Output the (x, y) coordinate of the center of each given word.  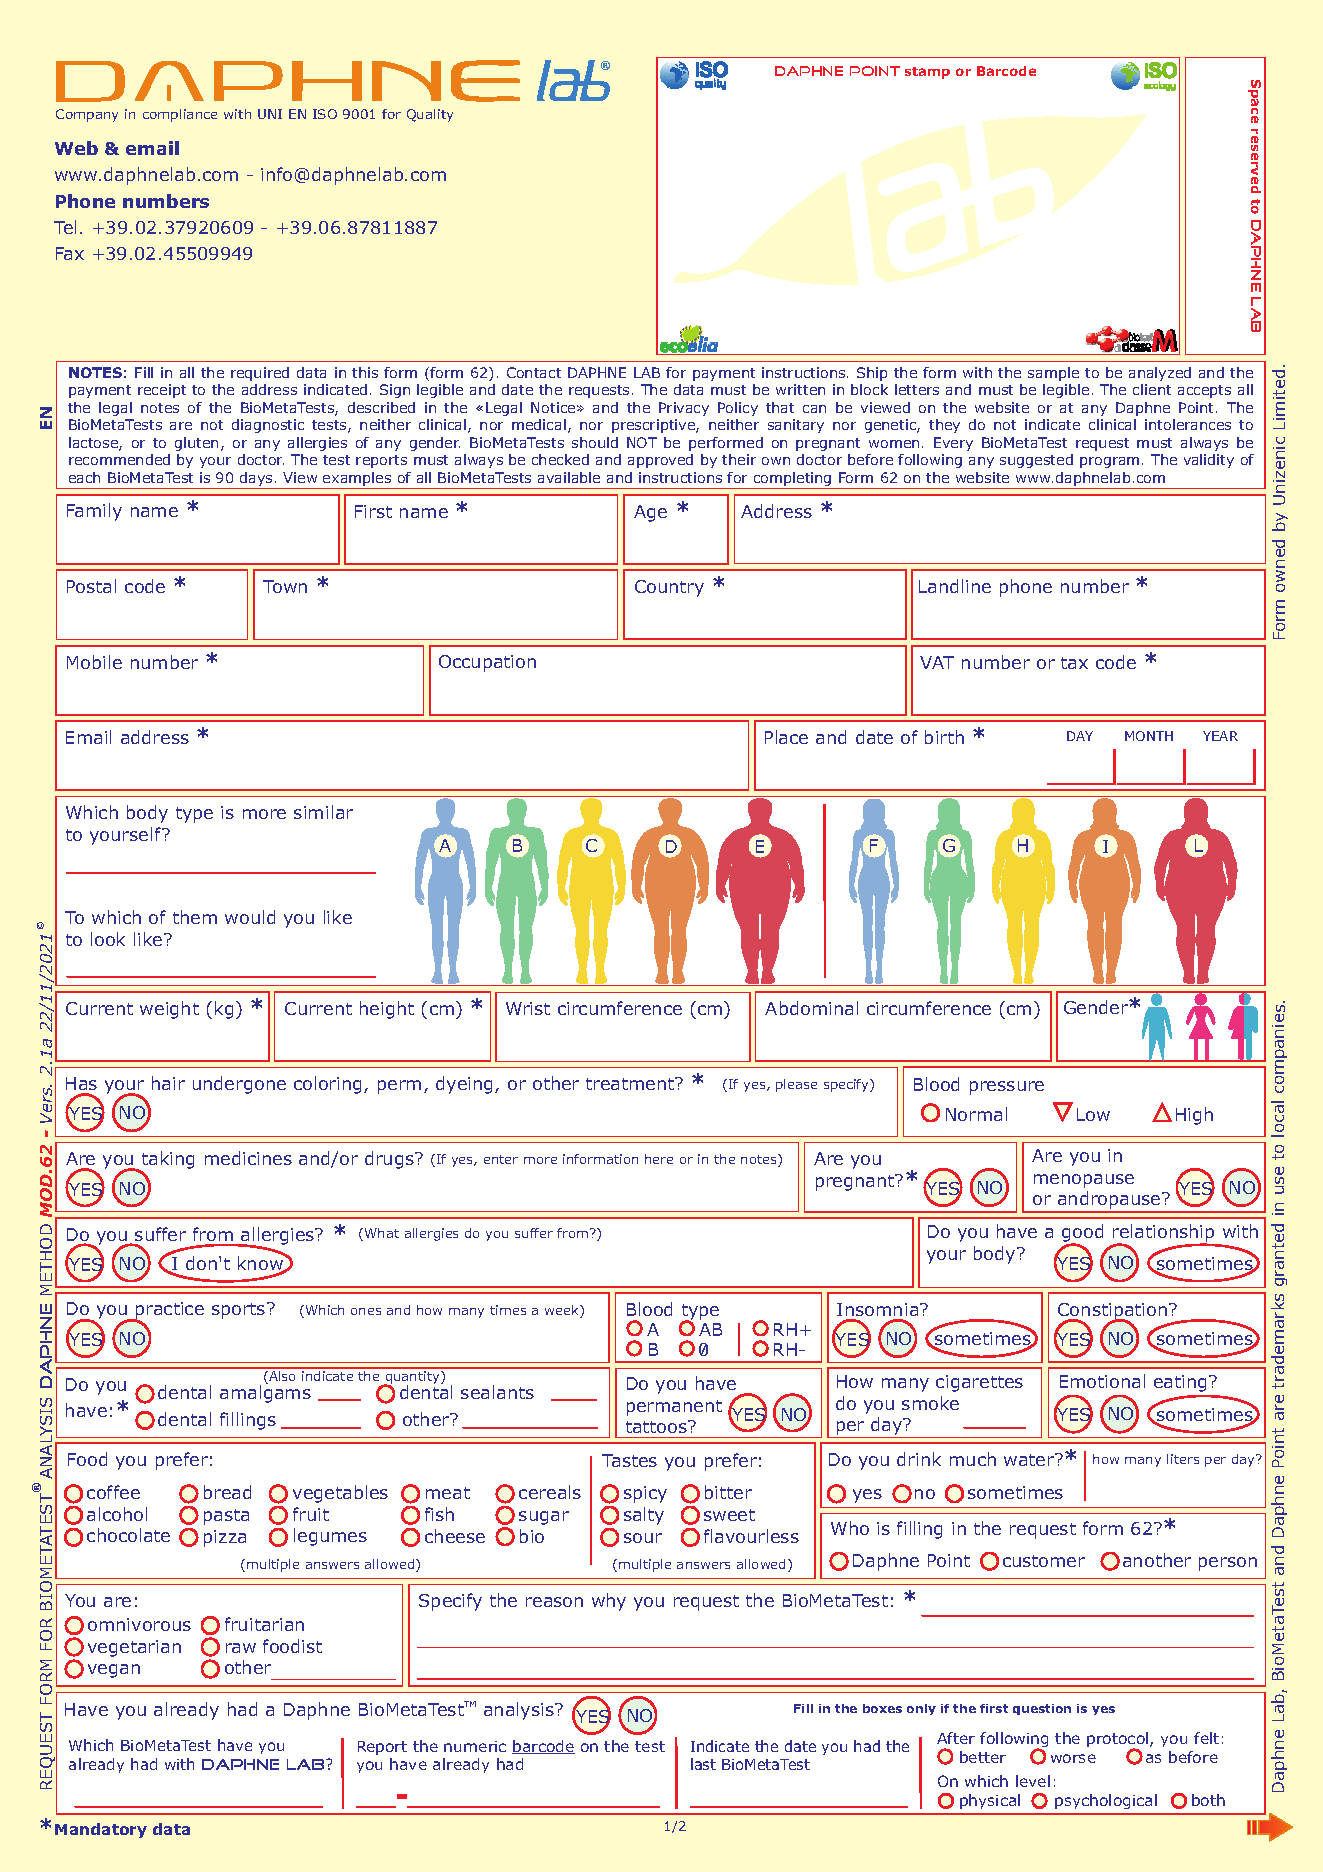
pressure (1007, 1088)
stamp (927, 73)
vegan (114, 1671)
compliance (180, 115)
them (195, 917)
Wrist (528, 1008)
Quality (430, 115)
